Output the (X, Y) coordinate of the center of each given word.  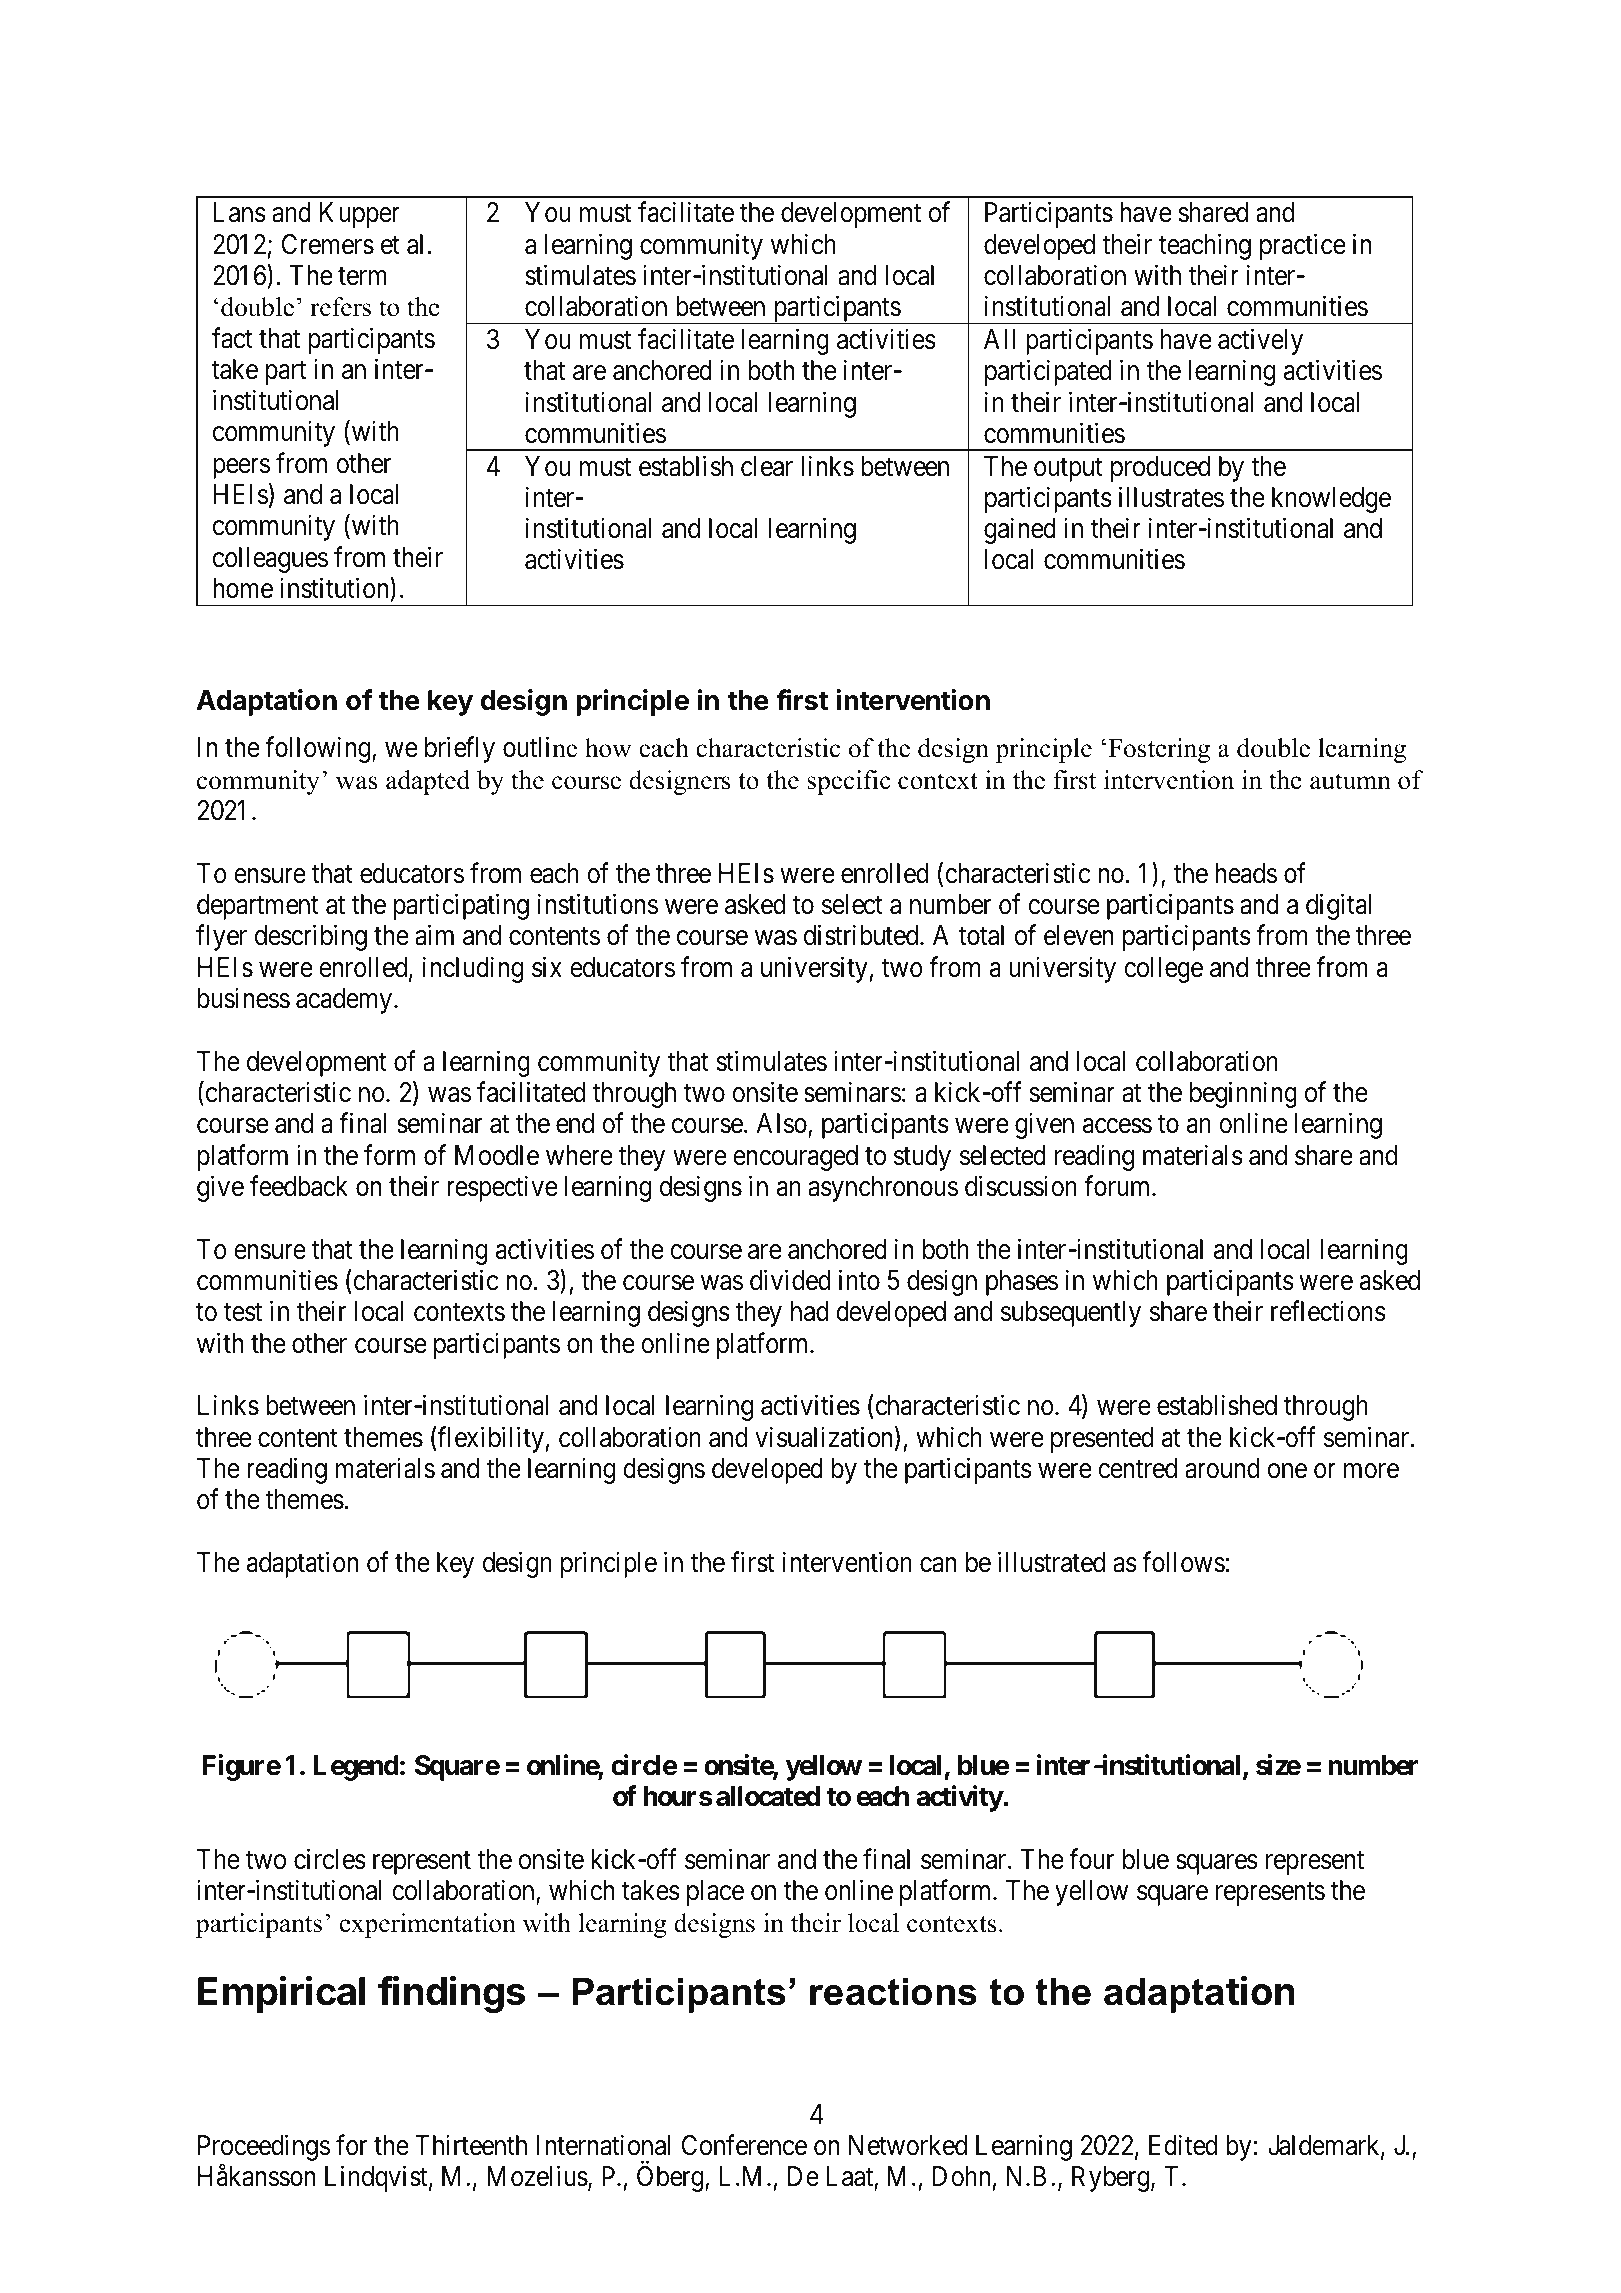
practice (1302, 246)
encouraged (795, 1158)
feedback (299, 1186)
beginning (1243, 1095)
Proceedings (264, 2149)
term (362, 276)
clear (767, 466)
